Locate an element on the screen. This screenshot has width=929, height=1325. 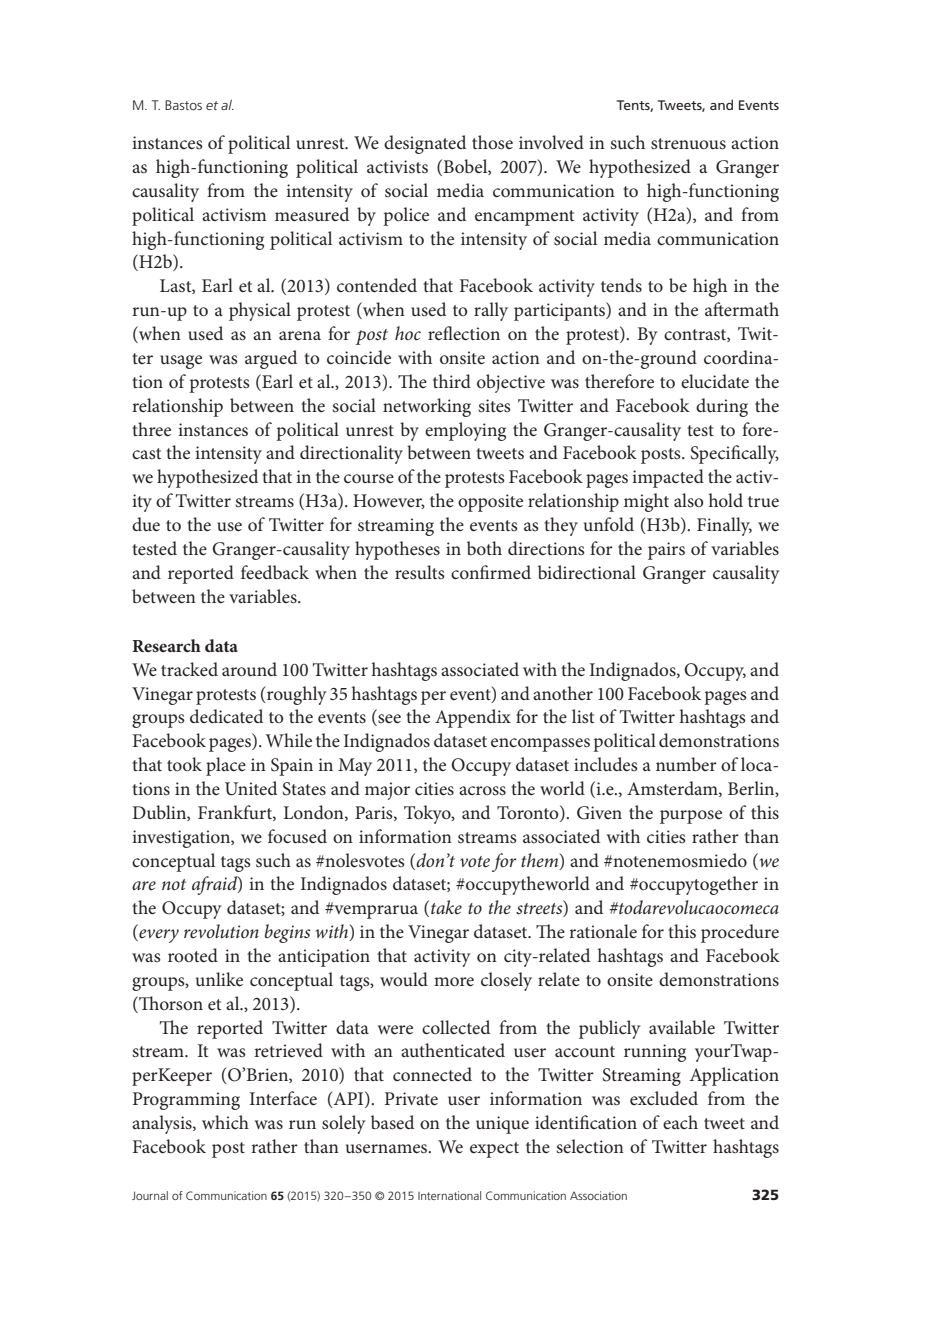
number is located at coordinates (686, 764).
